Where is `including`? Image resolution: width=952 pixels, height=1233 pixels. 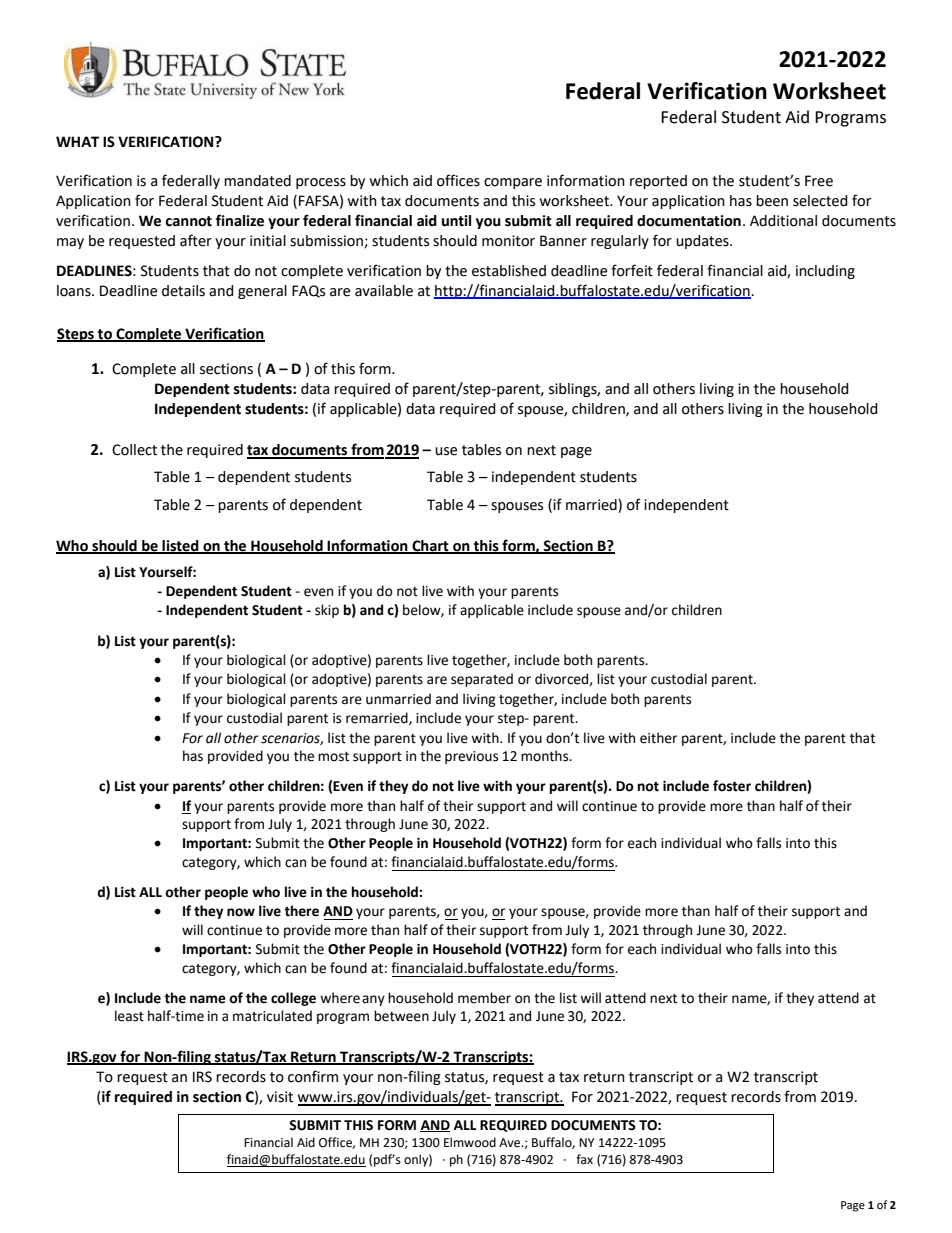 including is located at coordinates (825, 272).
